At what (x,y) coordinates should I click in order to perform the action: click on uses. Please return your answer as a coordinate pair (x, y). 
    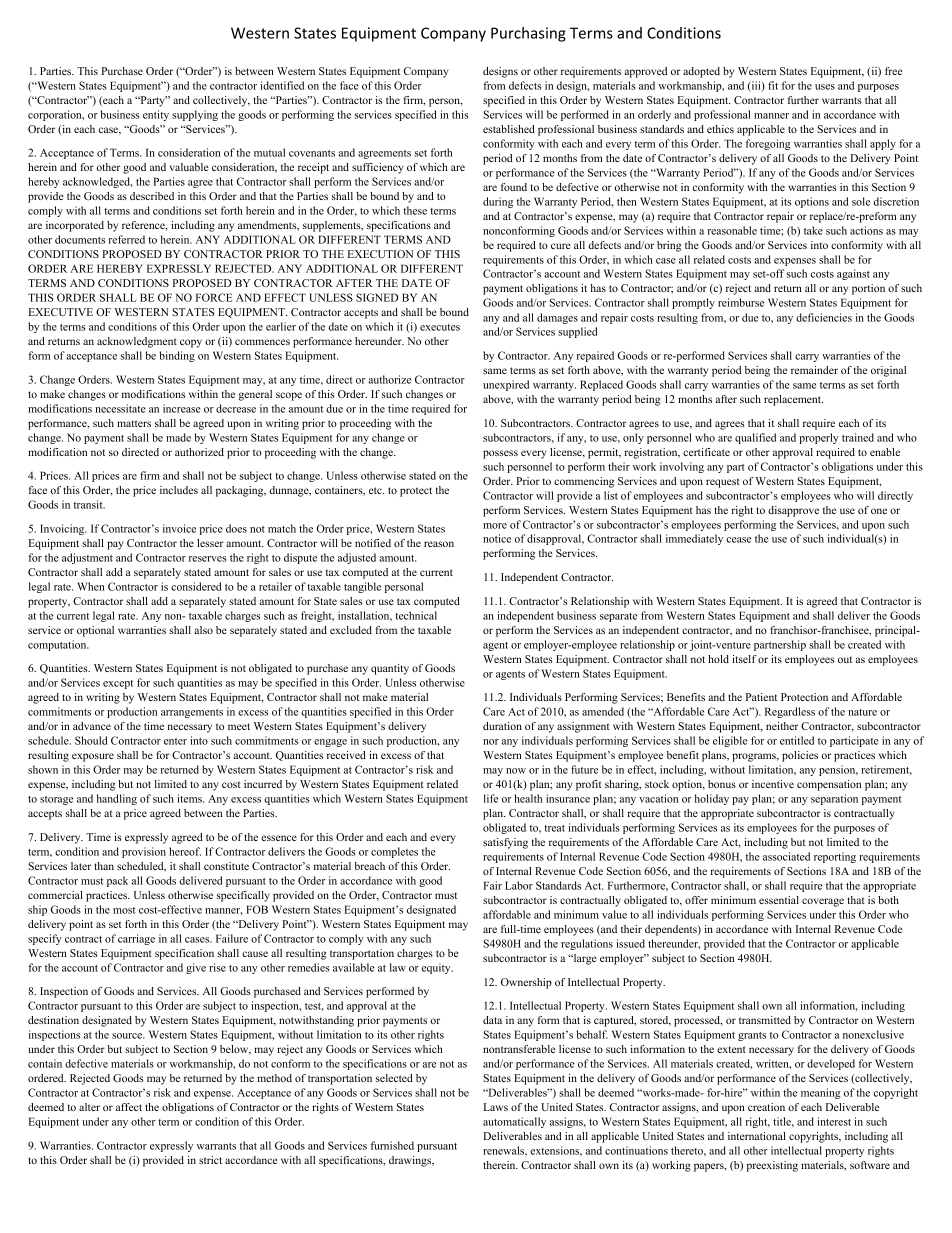
    Looking at the image, I should click on (825, 87).
